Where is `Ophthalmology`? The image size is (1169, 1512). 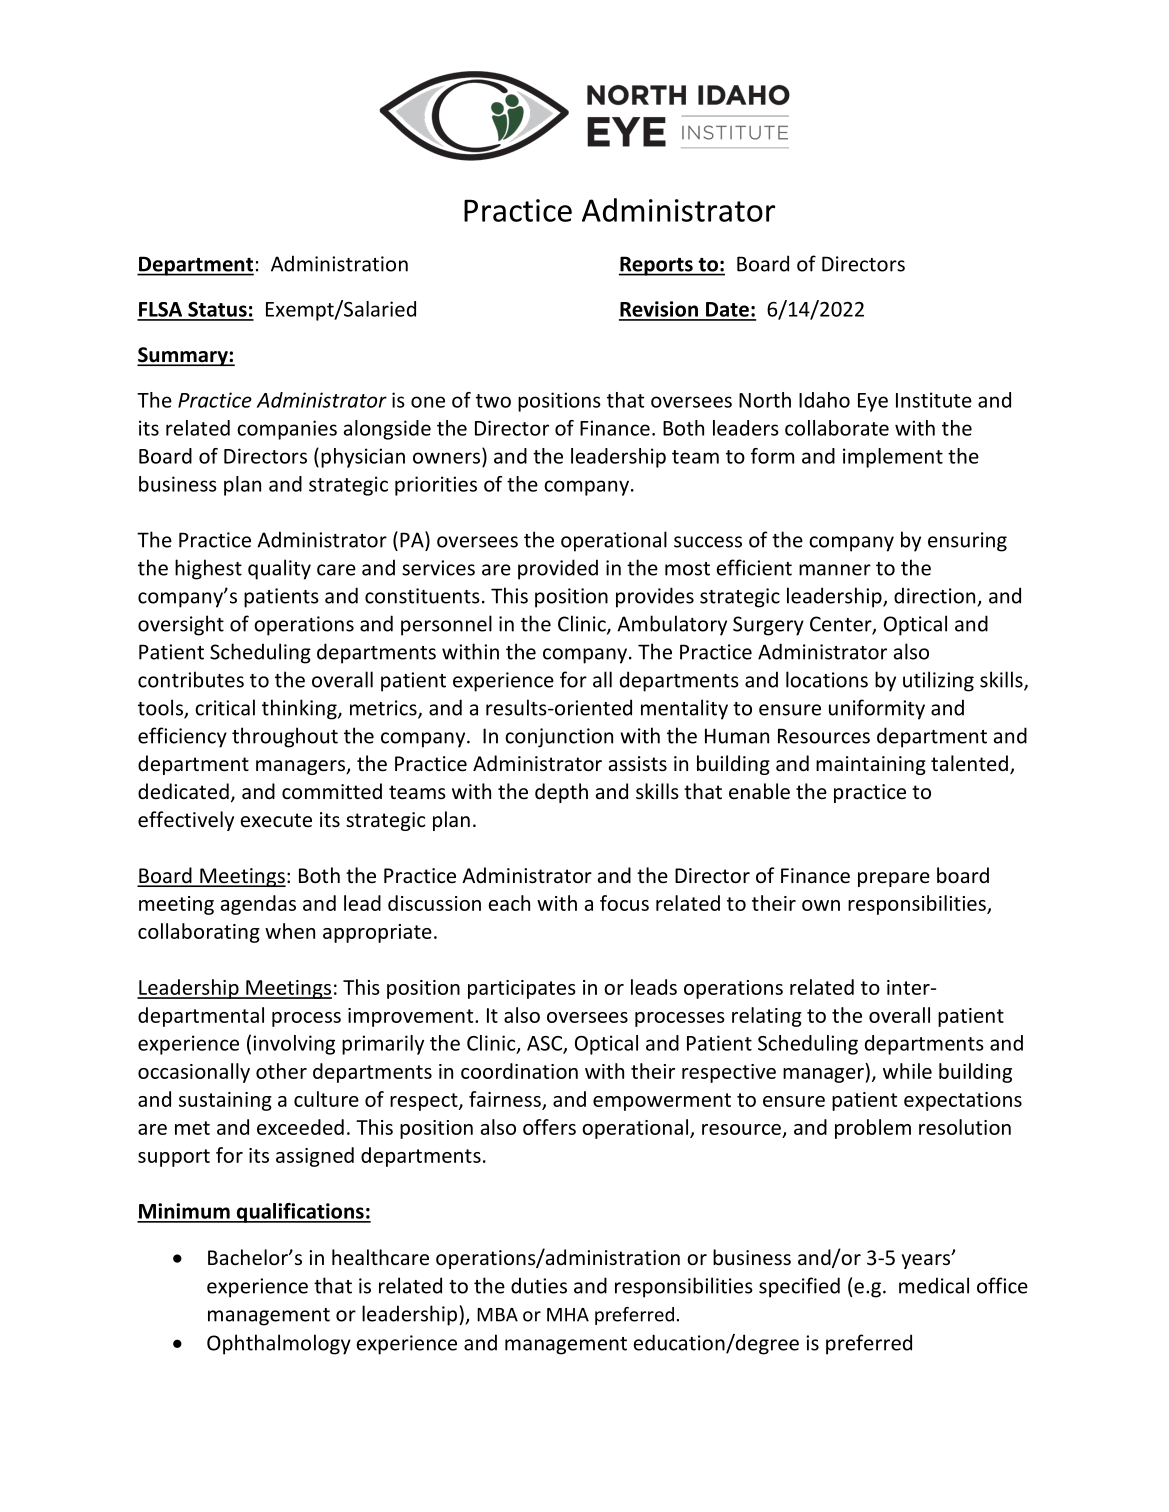 Ophthalmology is located at coordinates (279, 1344).
